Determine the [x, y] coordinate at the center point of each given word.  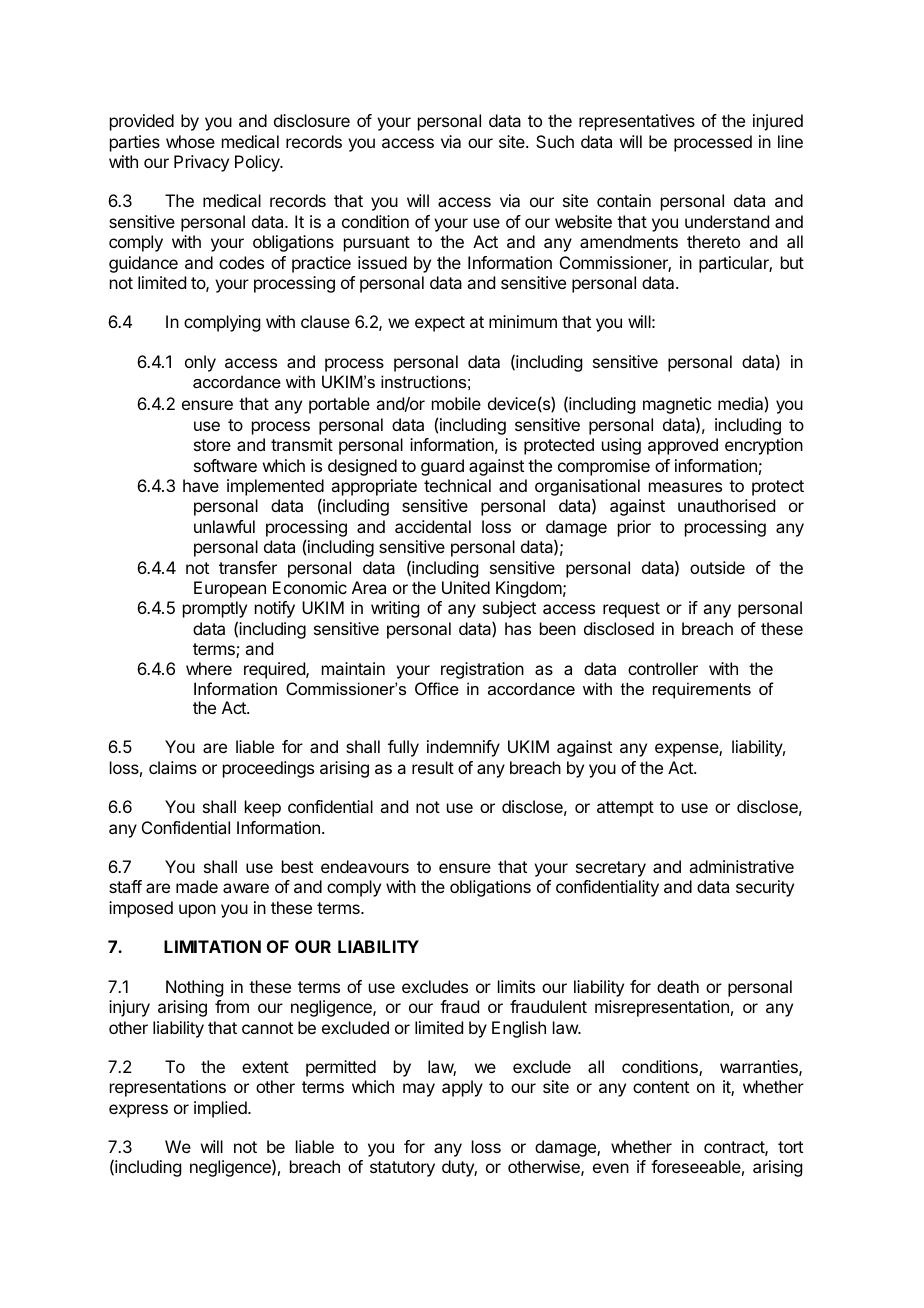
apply [462, 1088]
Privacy [201, 163]
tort [790, 1147]
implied [221, 1109]
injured [778, 122]
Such [555, 141]
